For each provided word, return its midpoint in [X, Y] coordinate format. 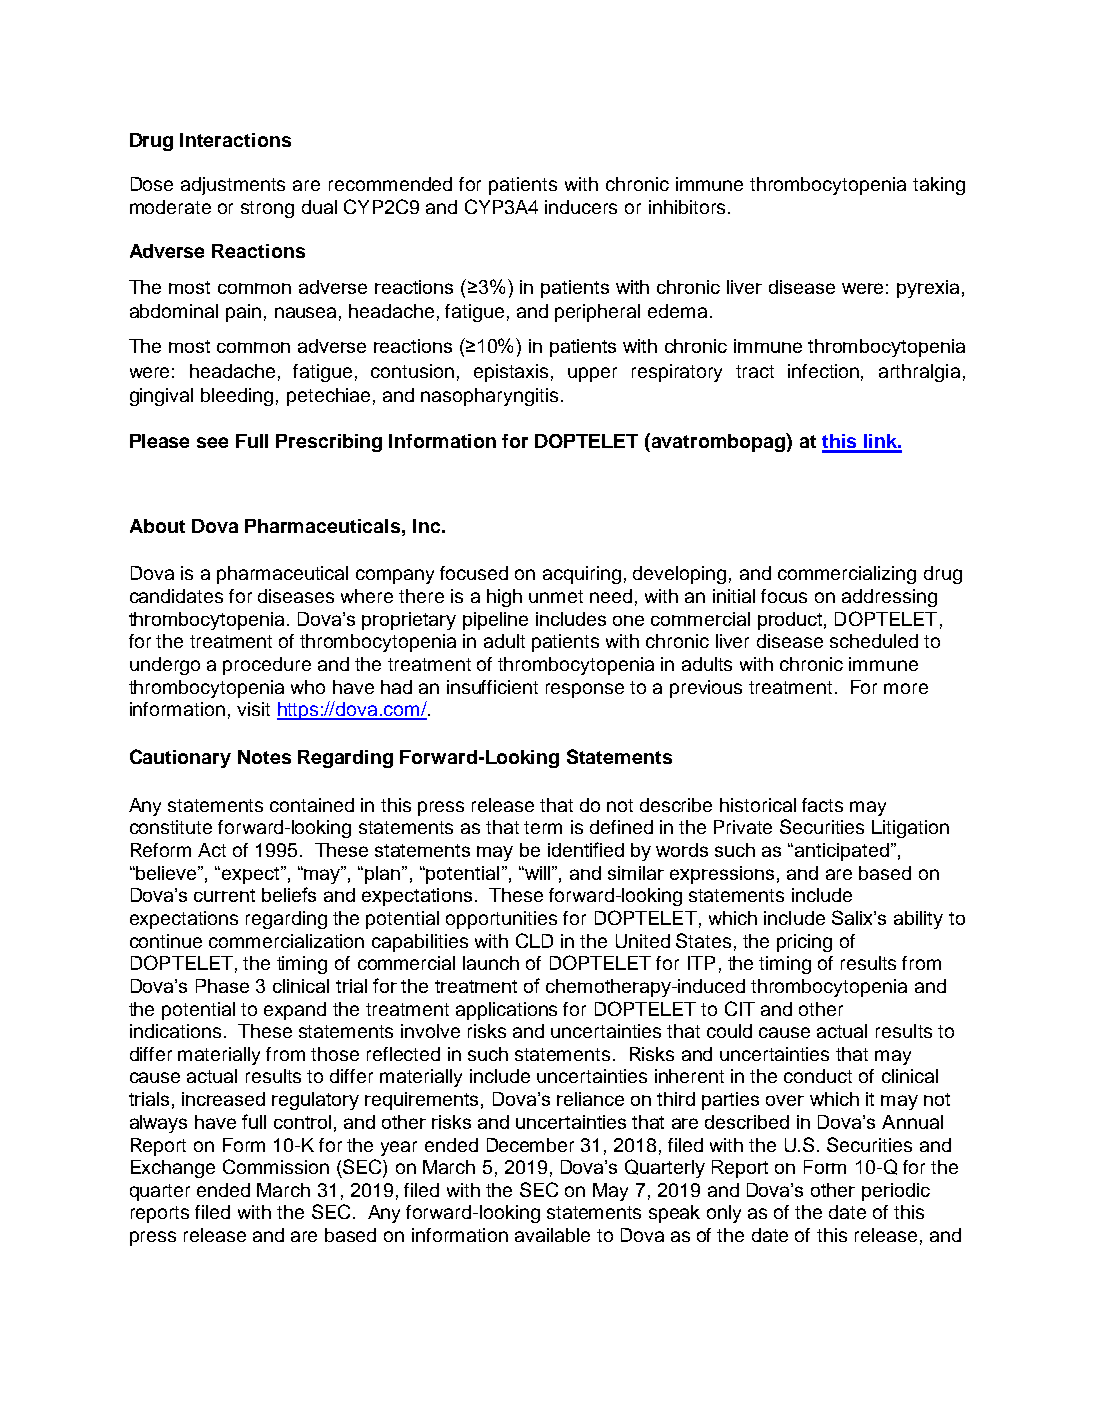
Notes [264, 757]
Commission [276, 1166]
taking [939, 186]
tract [755, 371]
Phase [222, 986]
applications [506, 1011]
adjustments [233, 186]
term [543, 827]
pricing [804, 943]
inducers [581, 207]
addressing [889, 598]
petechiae [328, 397]
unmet [556, 596]
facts [822, 805]
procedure [267, 666]
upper [592, 374]
